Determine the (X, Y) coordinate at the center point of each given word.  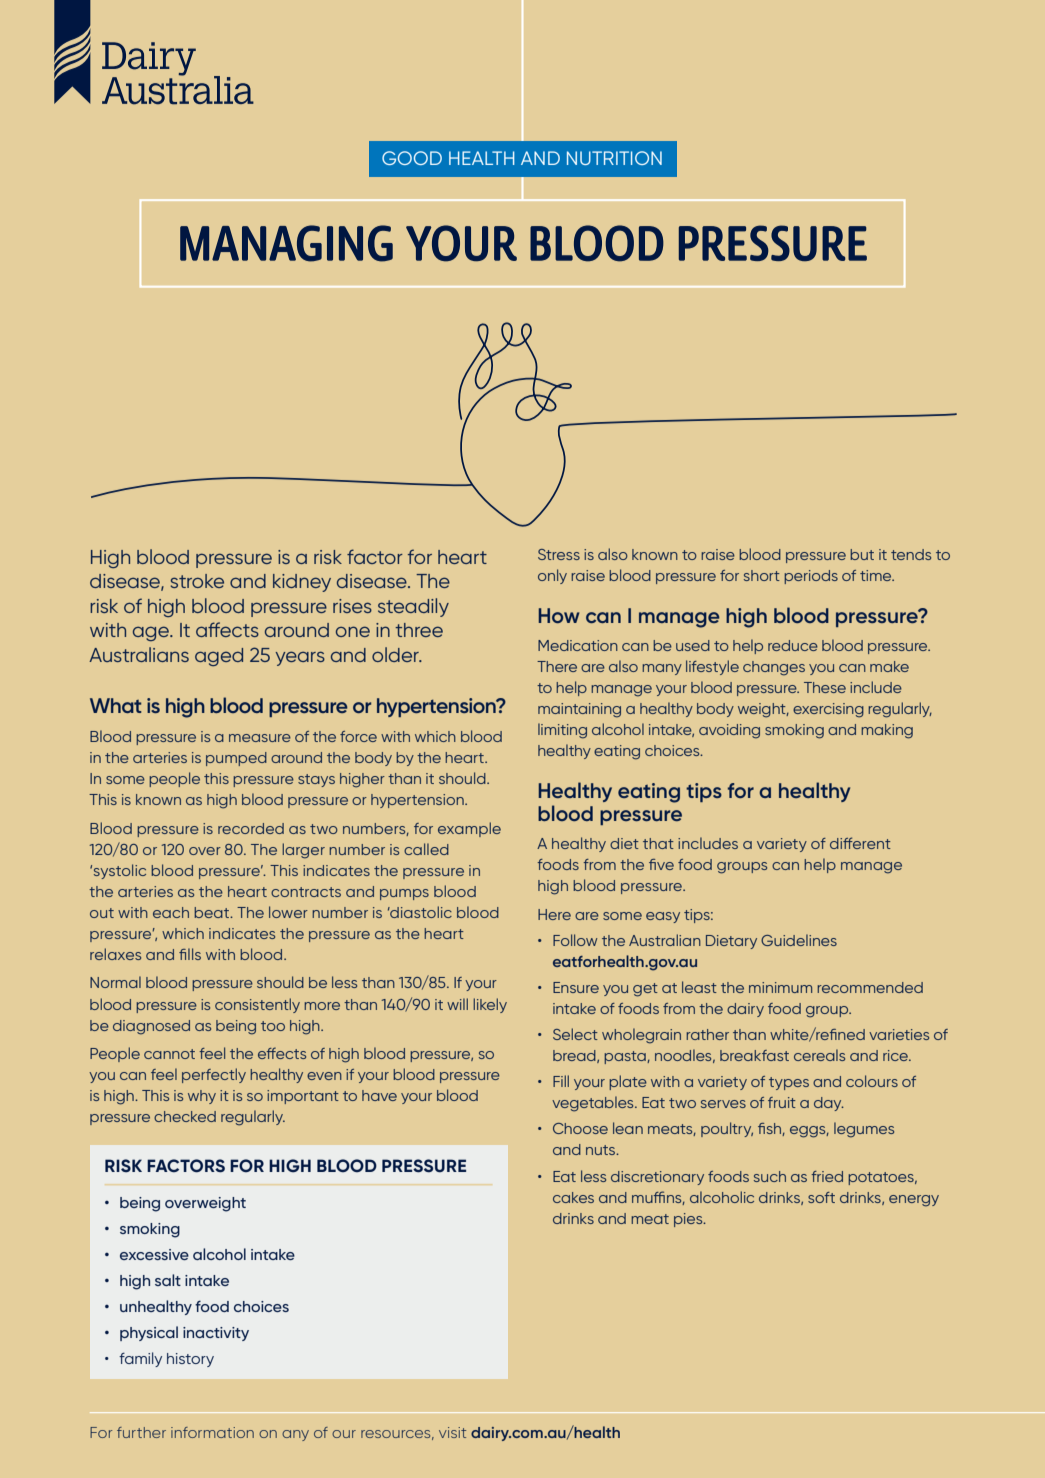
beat (213, 912)
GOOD (412, 158)
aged (219, 657)
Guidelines (799, 940)
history (190, 1360)
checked (185, 1116)
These (825, 687)
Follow (575, 940)
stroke (197, 581)
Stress (559, 554)
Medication (578, 645)
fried (827, 1176)
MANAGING (286, 243)
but (862, 554)
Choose (580, 1128)
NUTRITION (614, 158)
